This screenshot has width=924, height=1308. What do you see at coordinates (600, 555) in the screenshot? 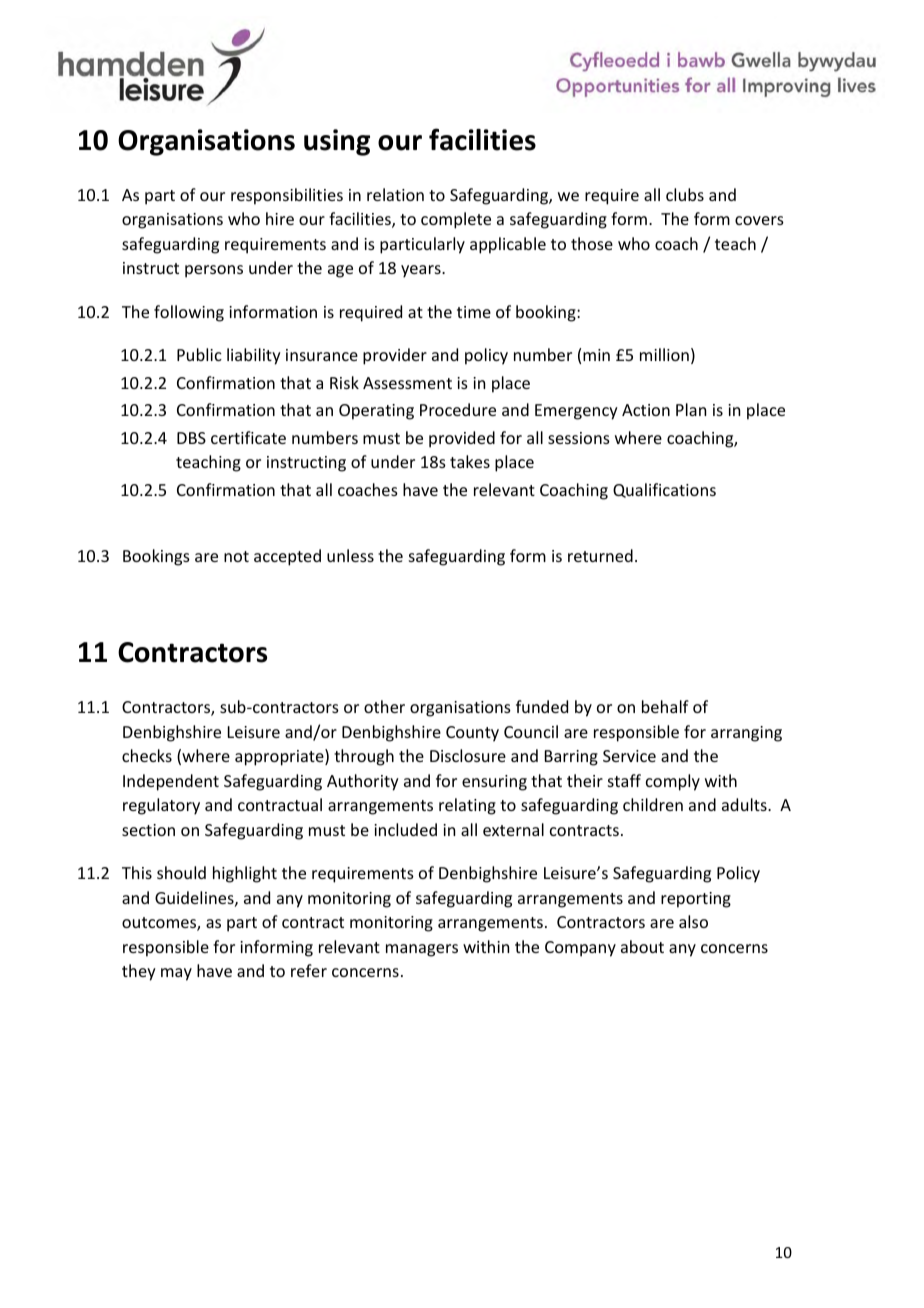
I see `returned` at bounding box center [600, 555].
